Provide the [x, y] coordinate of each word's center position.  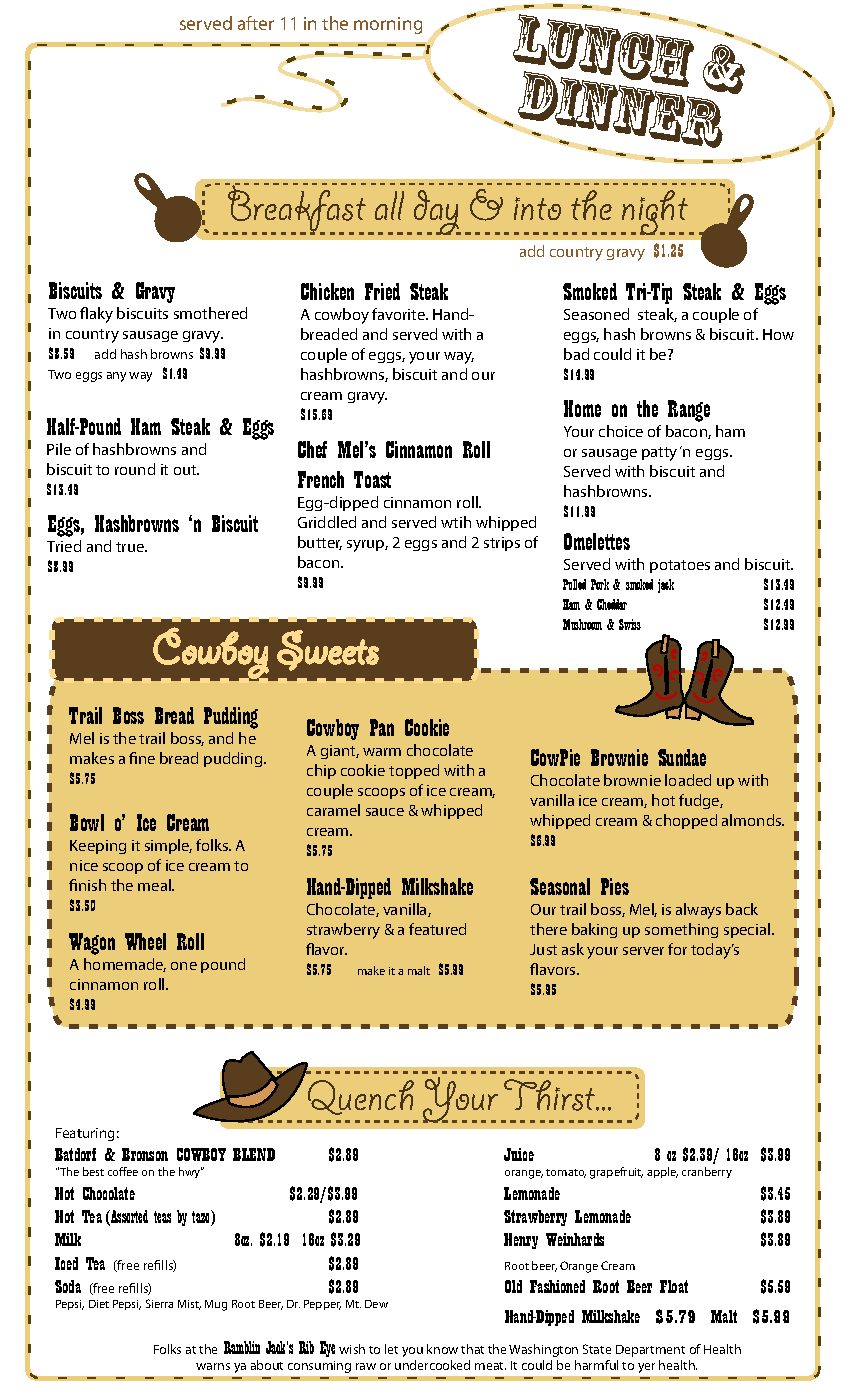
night [655, 212]
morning [388, 25]
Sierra [159, 1303]
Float [674, 1286]
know [442, 1349]
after [256, 23]
